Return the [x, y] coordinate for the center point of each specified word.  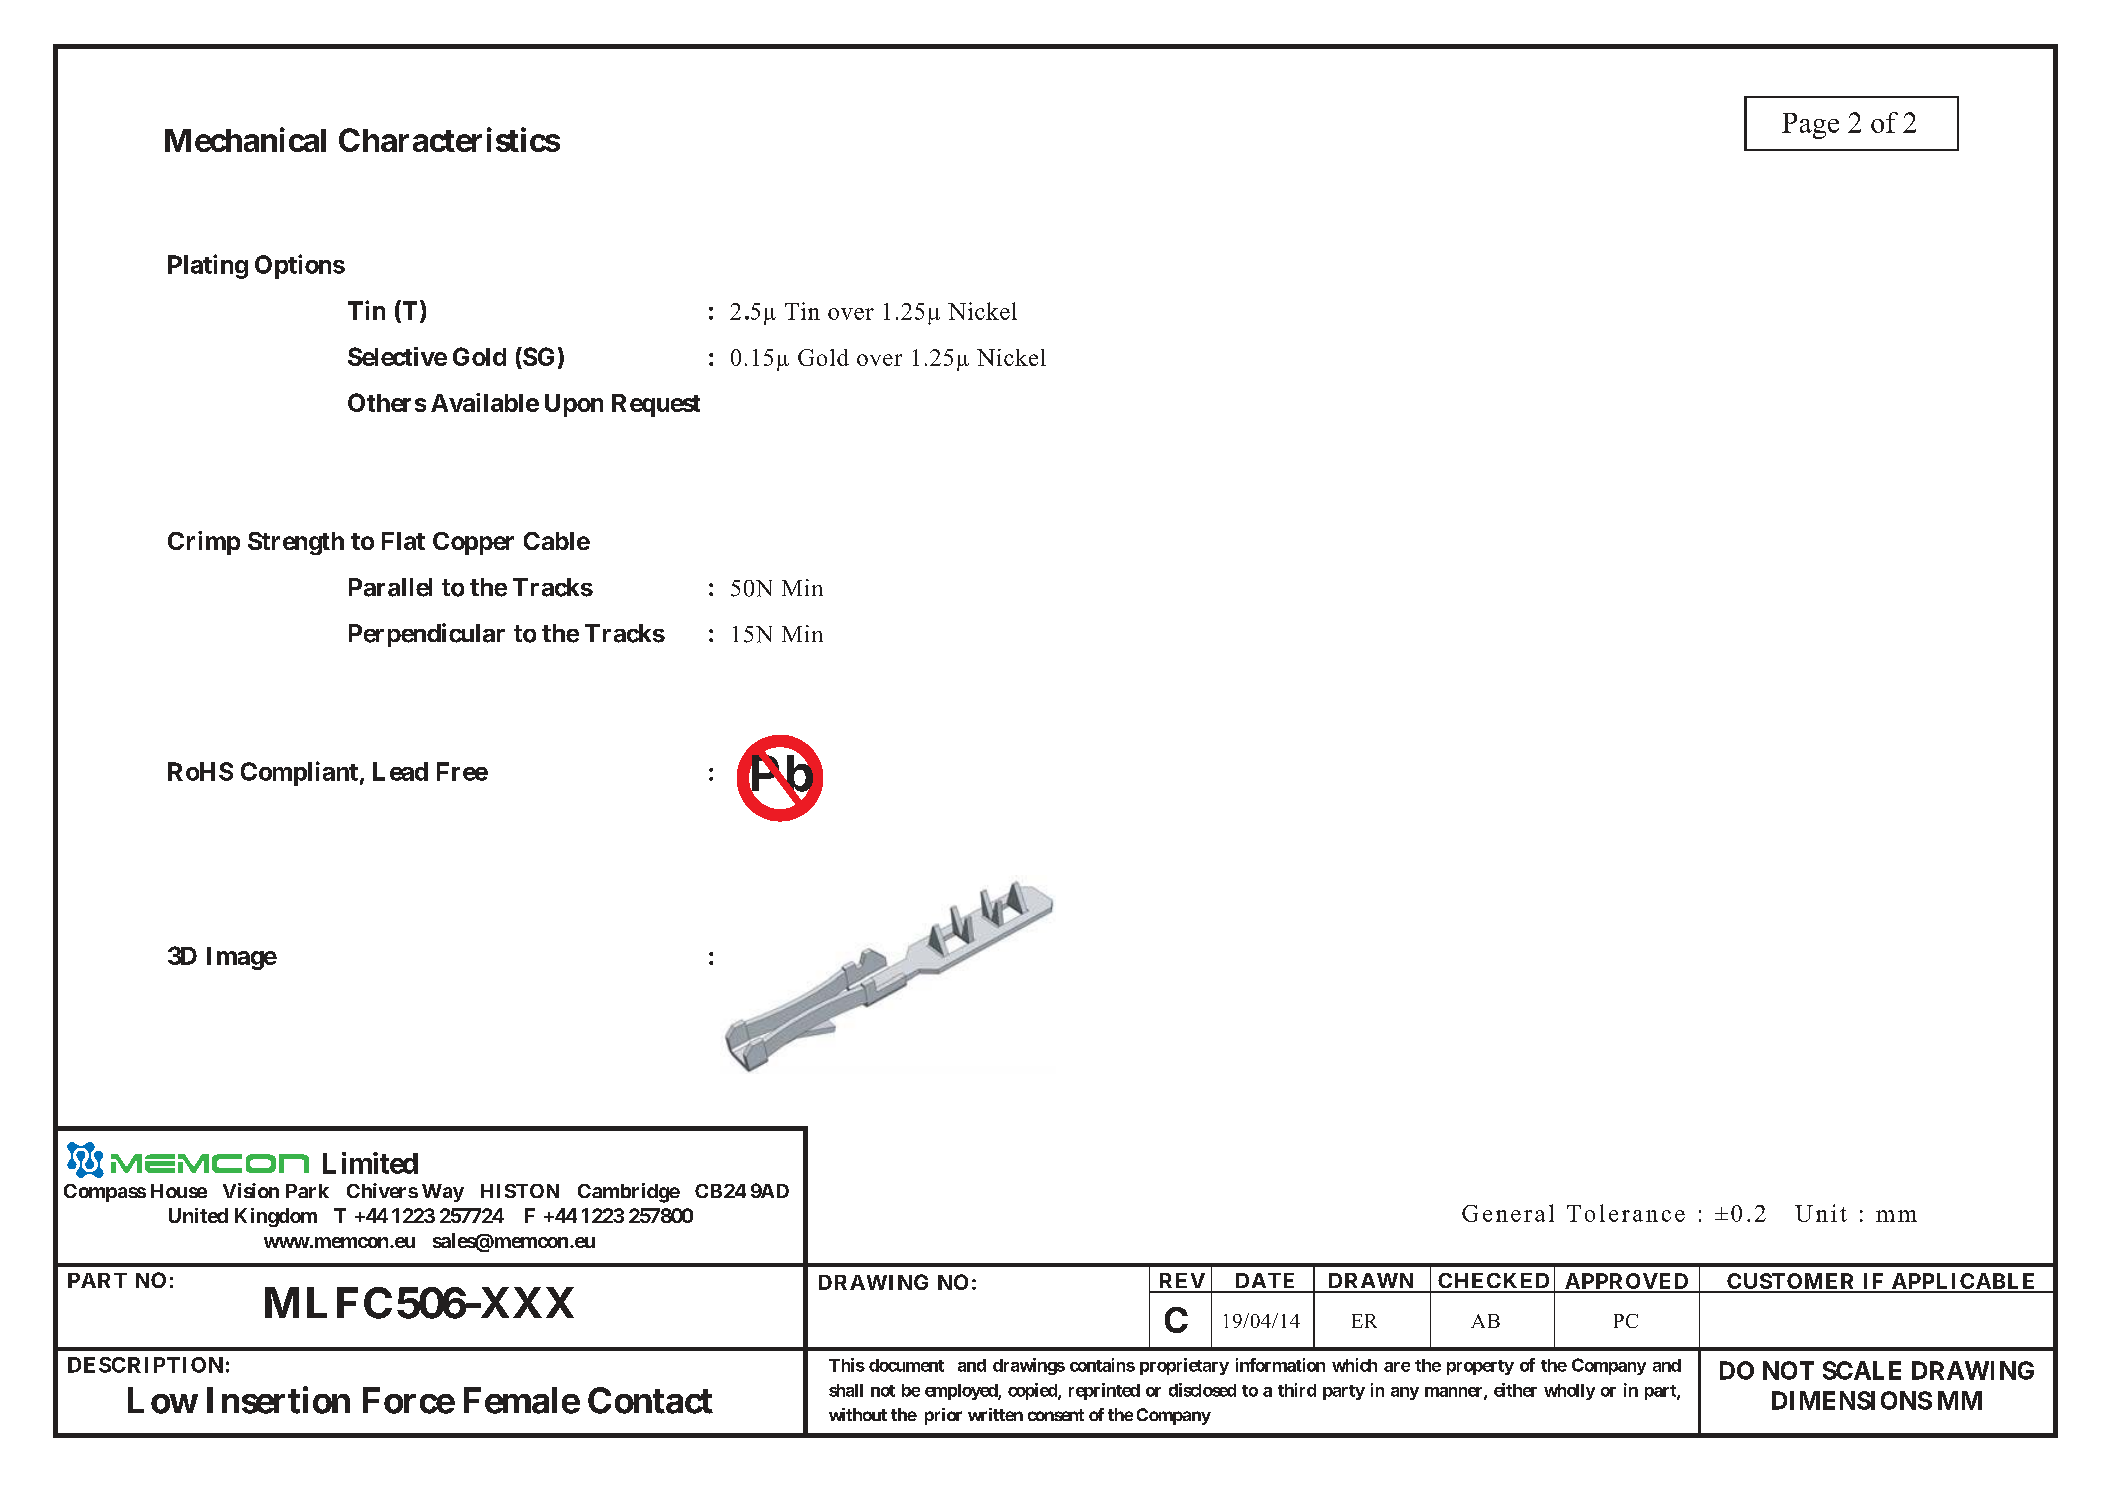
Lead [400, 771]
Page [1810, 126]
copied [1033, 1391]
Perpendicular [427, 635]
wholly [1569, 1392]
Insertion [278, 1400]
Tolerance [1626, 1213]
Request [656, 405]
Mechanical [245, 139]
